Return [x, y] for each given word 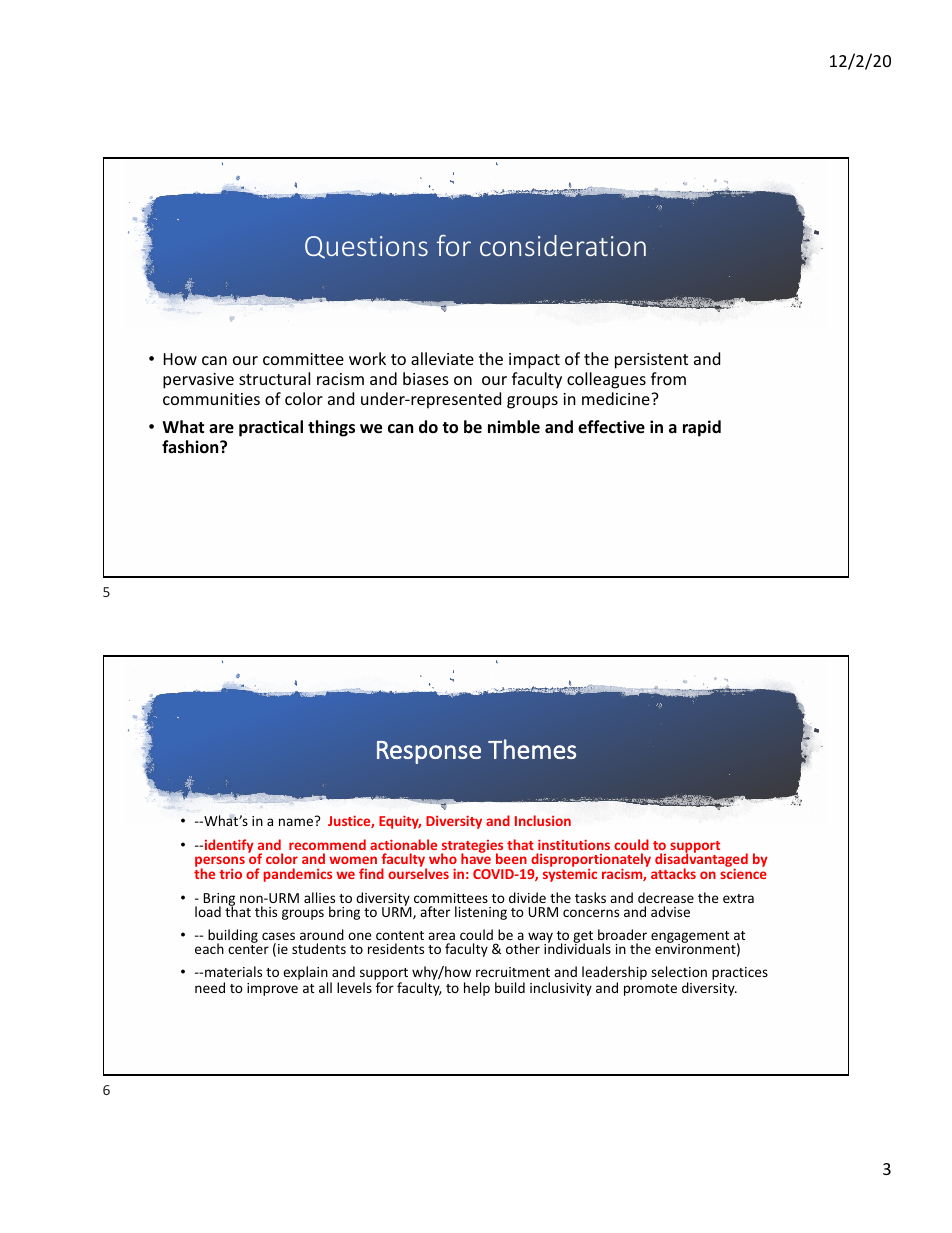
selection [679, 971]
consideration [563, 245]
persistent [651, 361]
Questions [366, 247]
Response [429, 752]
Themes [532, 749]
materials [233, 971]
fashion [191, 447]
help [477, 989]
